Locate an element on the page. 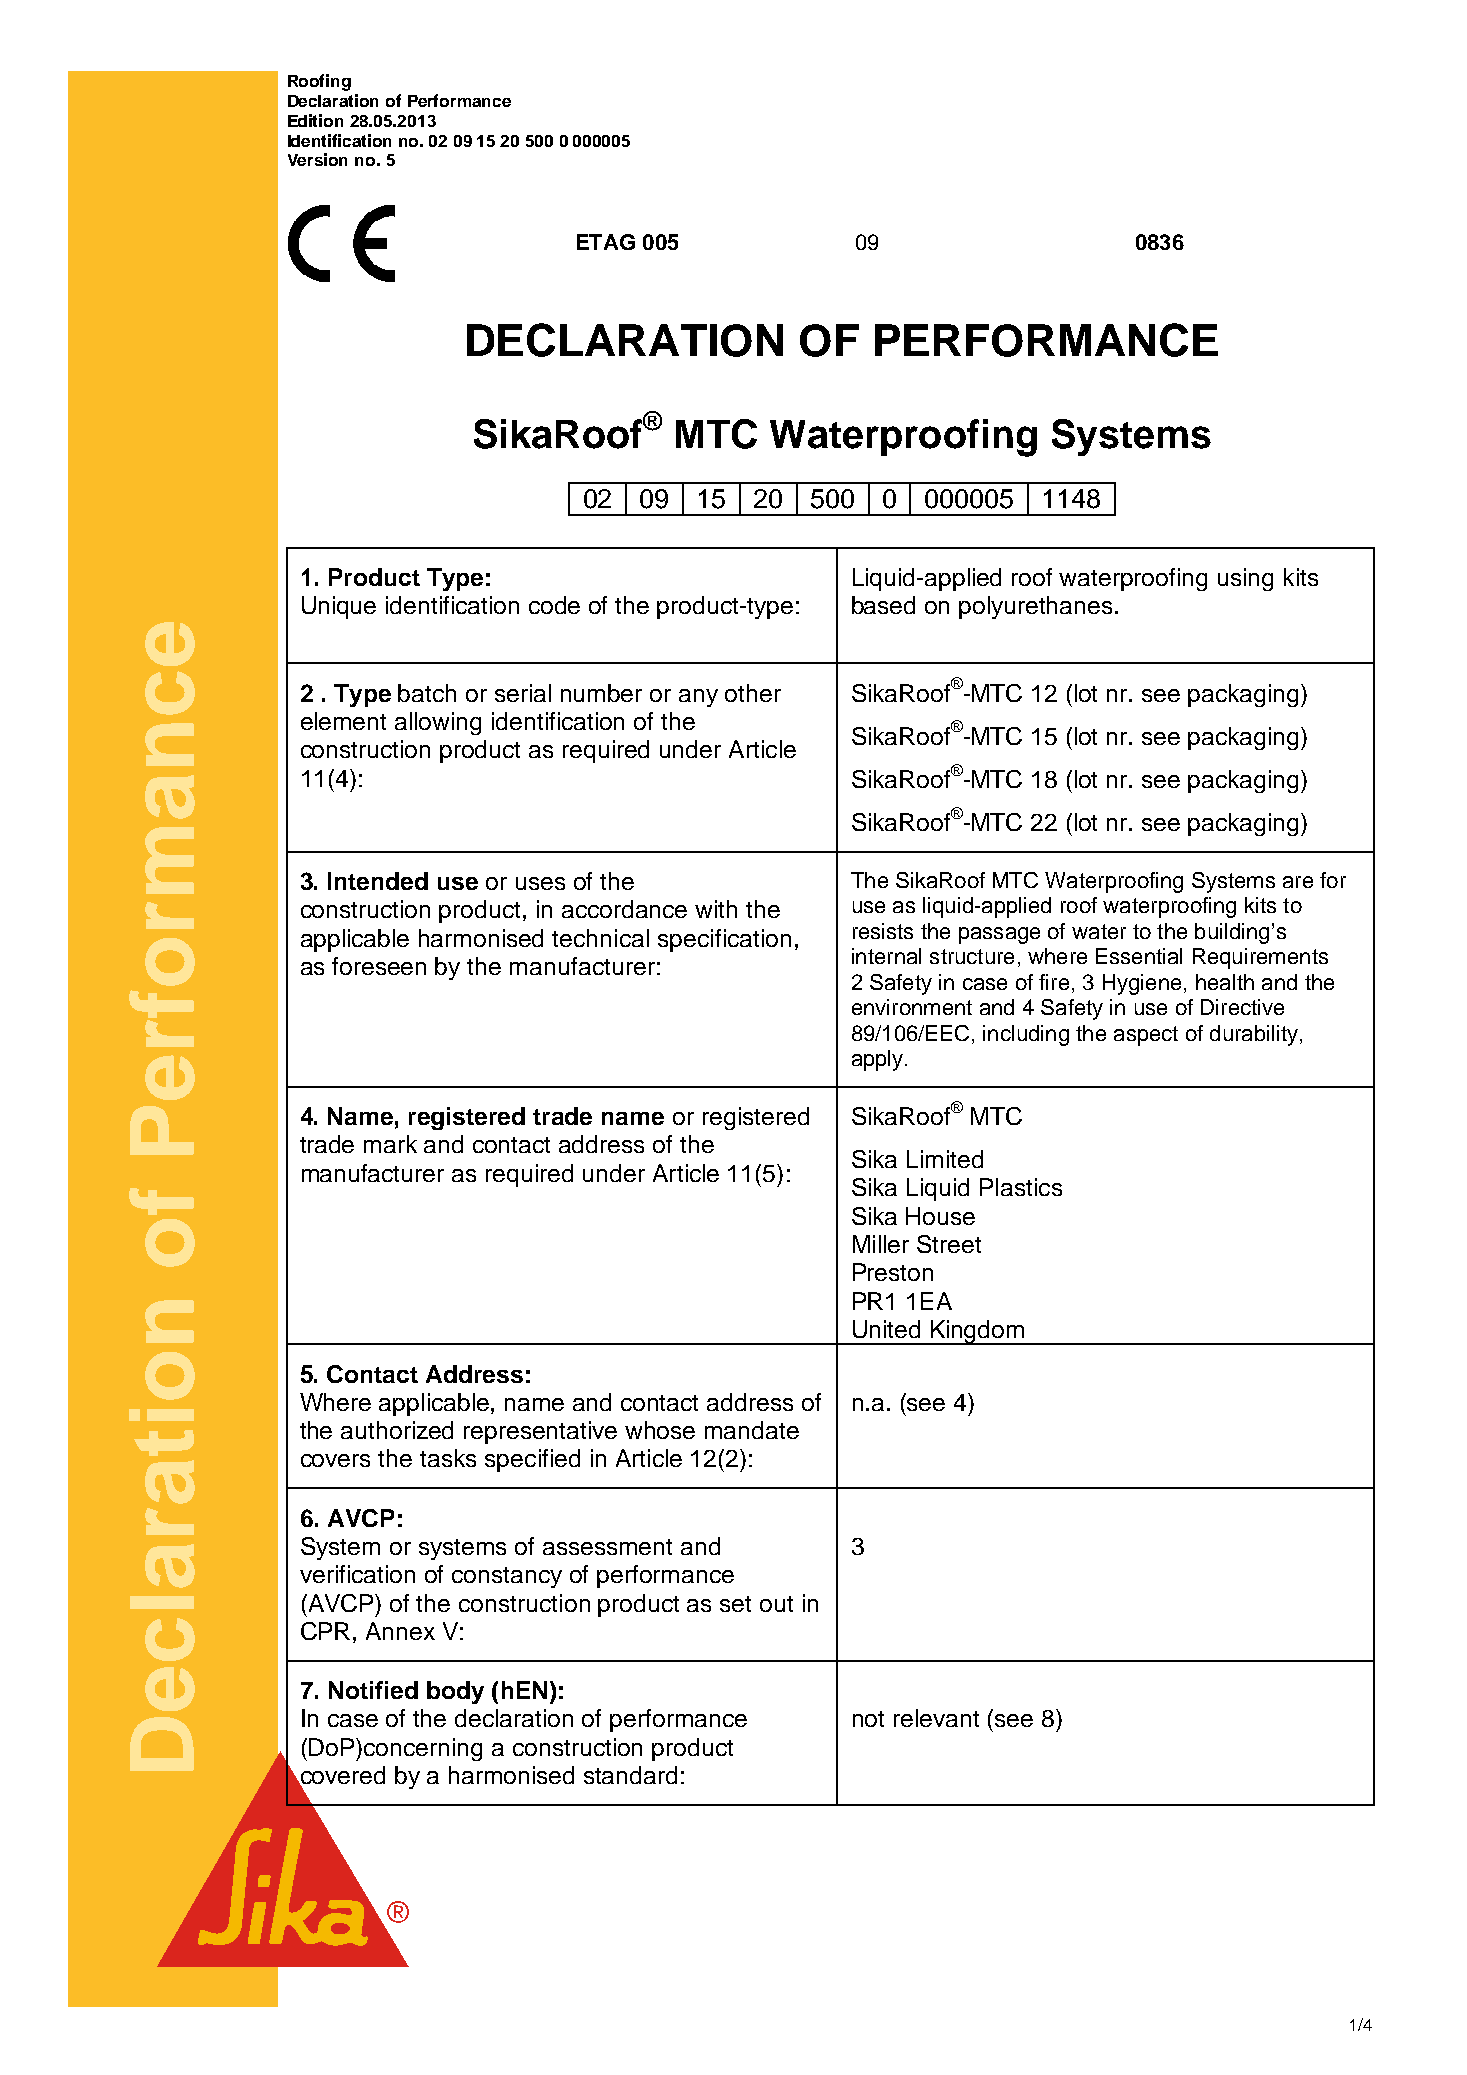 The height and width of the image is (2075, 1467). mark is located at coordinates (390, 1144).
